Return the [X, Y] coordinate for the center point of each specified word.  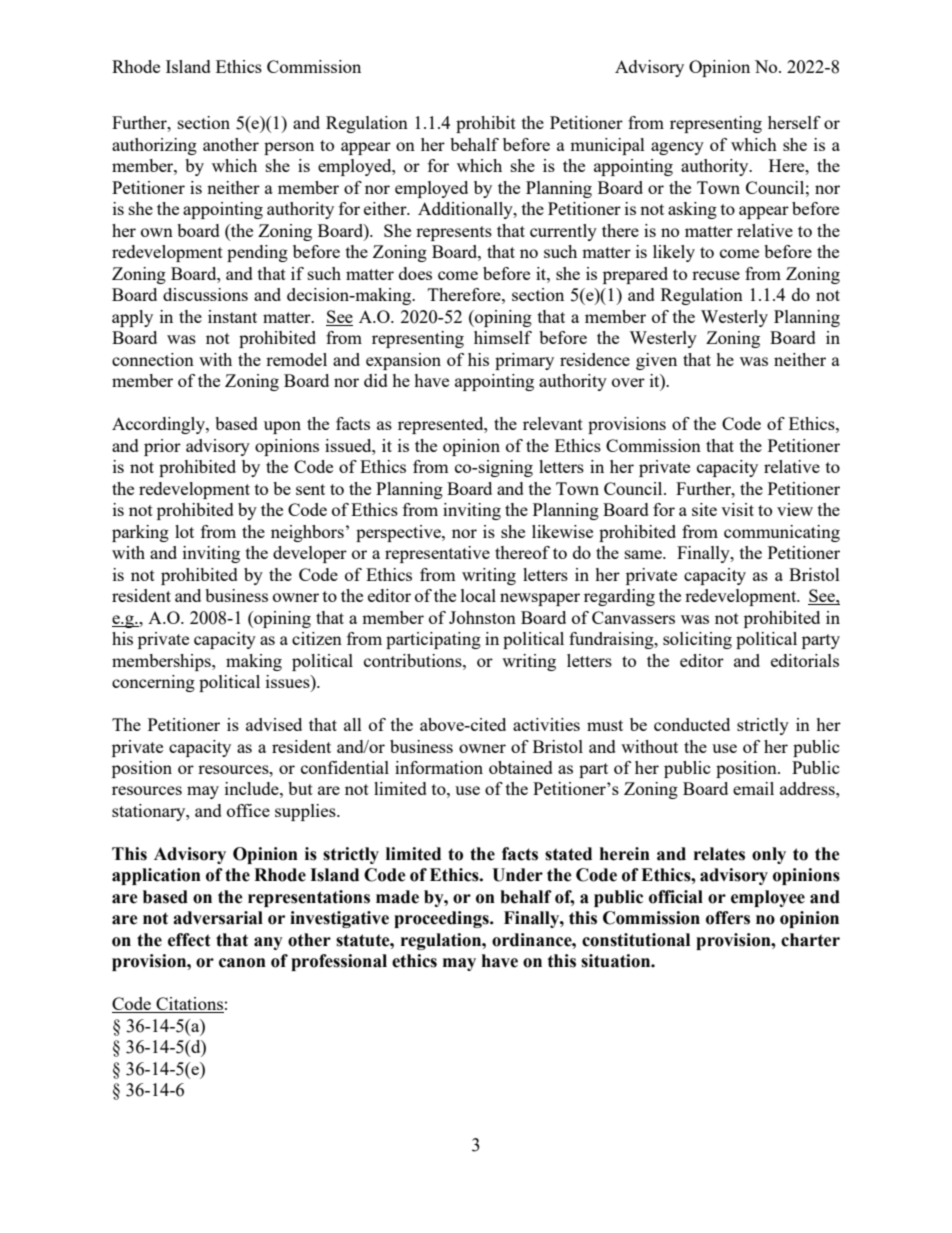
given [656, 361]
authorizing [154, 146]
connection [153, 359]
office [248, 810]
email [753, 788]
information [439, 767]
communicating [782, 533]
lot [184, 531]
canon [242, 963]
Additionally [466, 210]
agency [677, 148]
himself [503, 337]
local [478, 595]
